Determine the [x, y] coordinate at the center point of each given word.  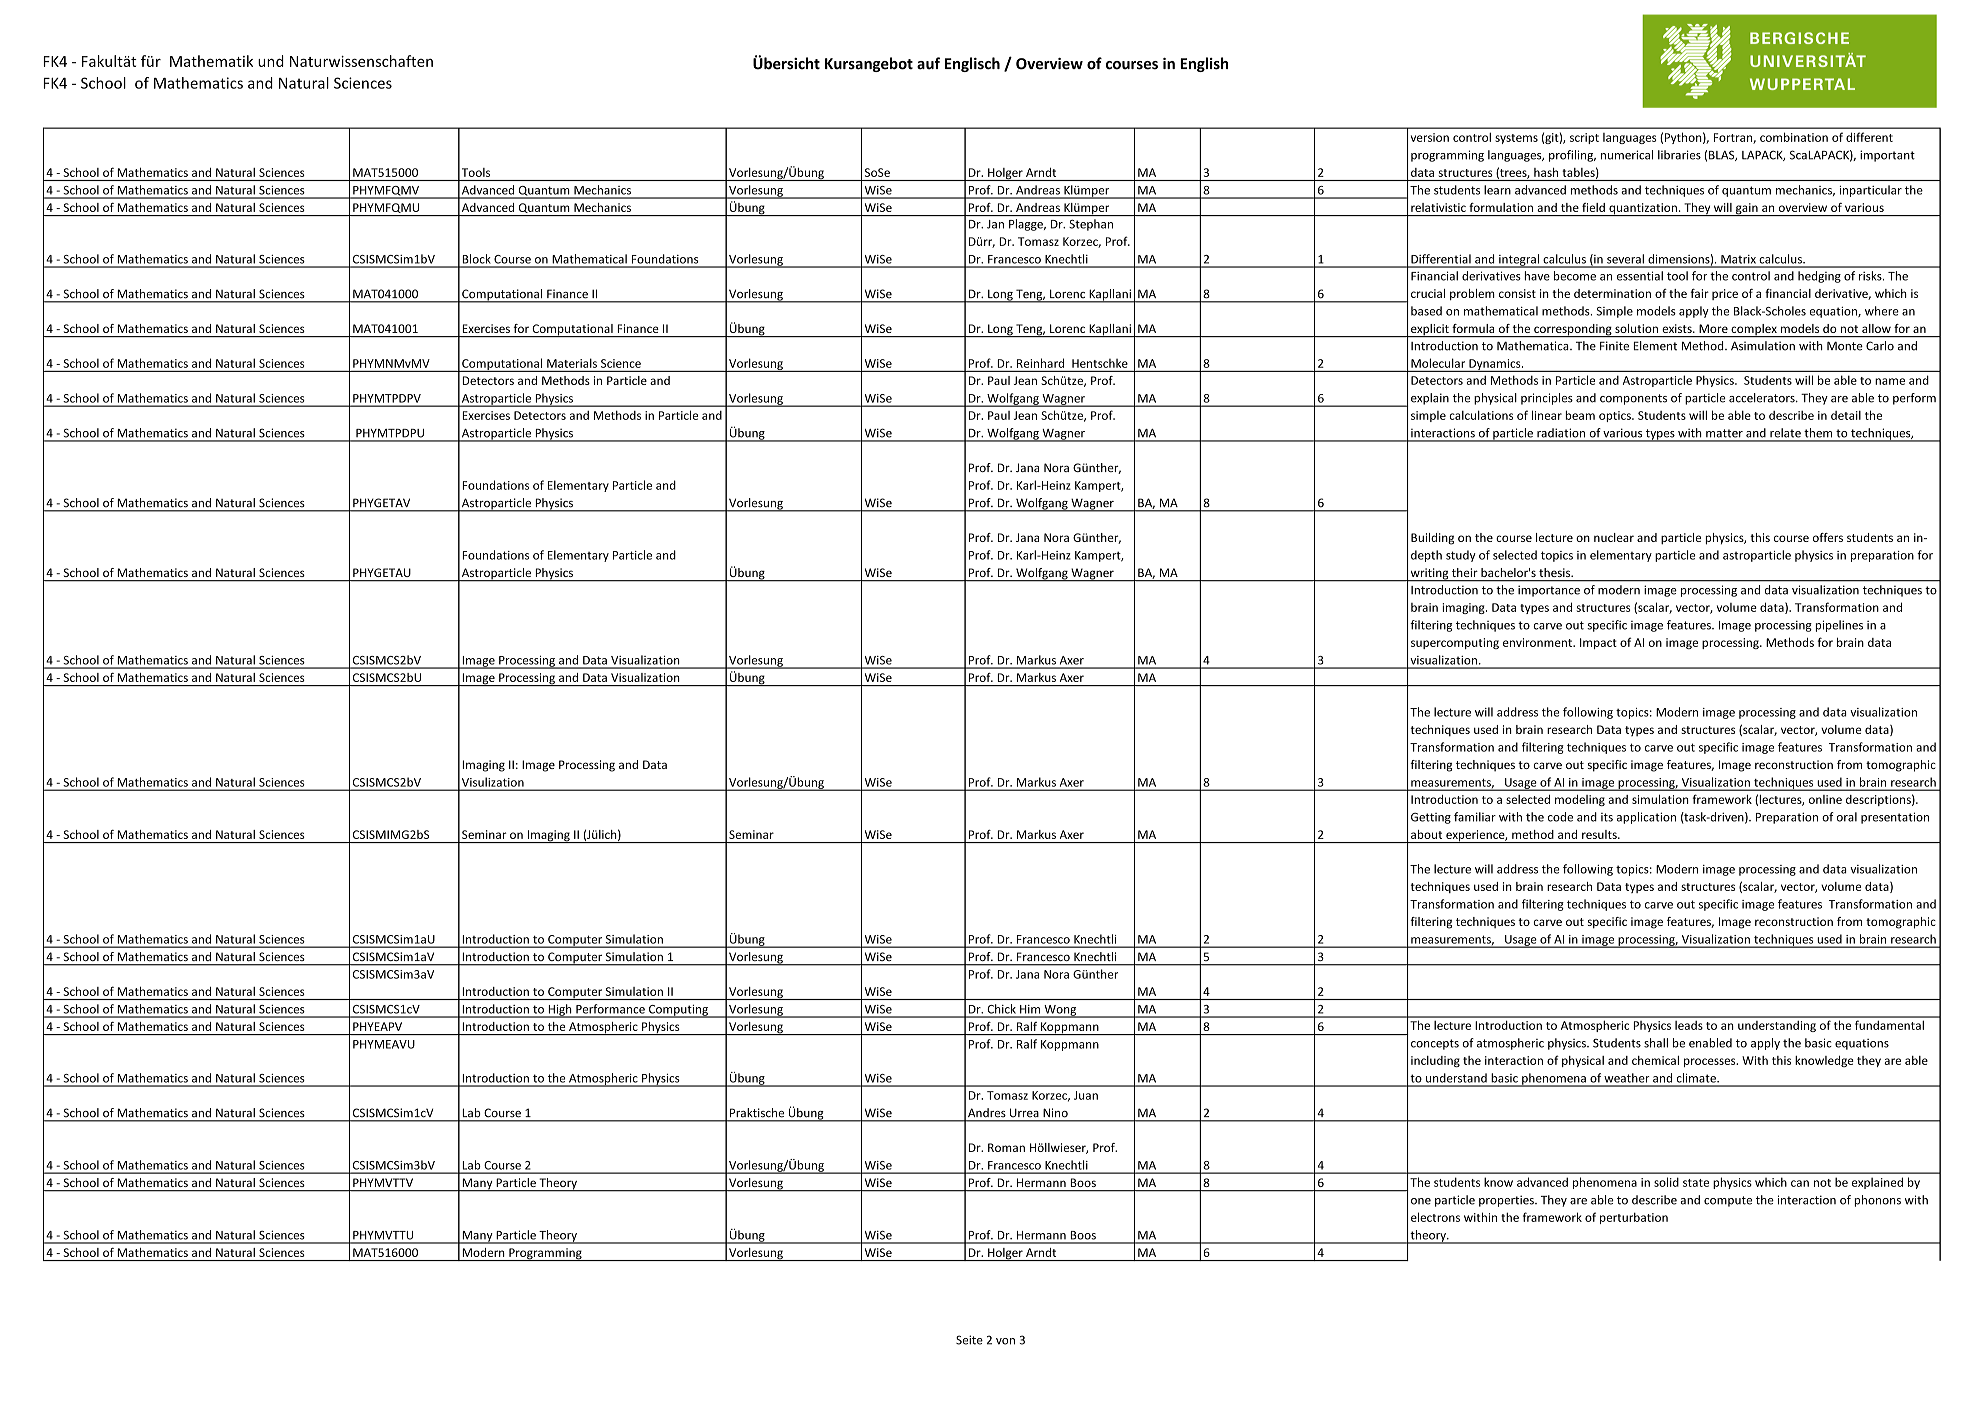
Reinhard [1040, 363]
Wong [1060, 1011]
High [560, 1011]
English [1204, 64]
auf [928, 63]
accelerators [1763, 398]
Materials [572, 363]
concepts [1435, 1044]
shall [1656, 1043]
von [1005, 1341]
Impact [1598, 643]
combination [1794, 137]
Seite [969, 1340]
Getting [1431, 818]
